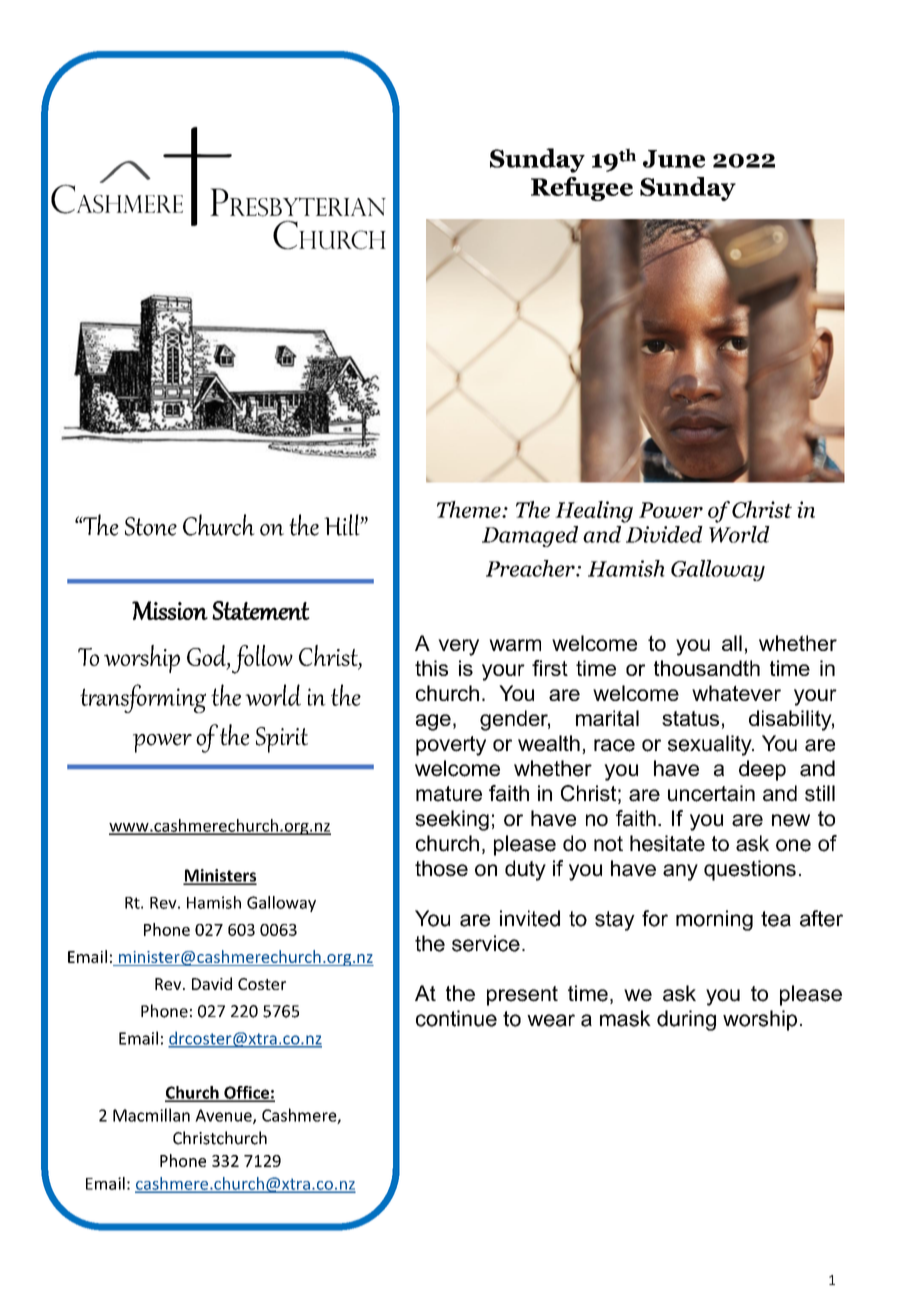  What do you see at coordinates (582, 189) in the screenshot?
I see `Refugee` at bounding box center [582, 189].
